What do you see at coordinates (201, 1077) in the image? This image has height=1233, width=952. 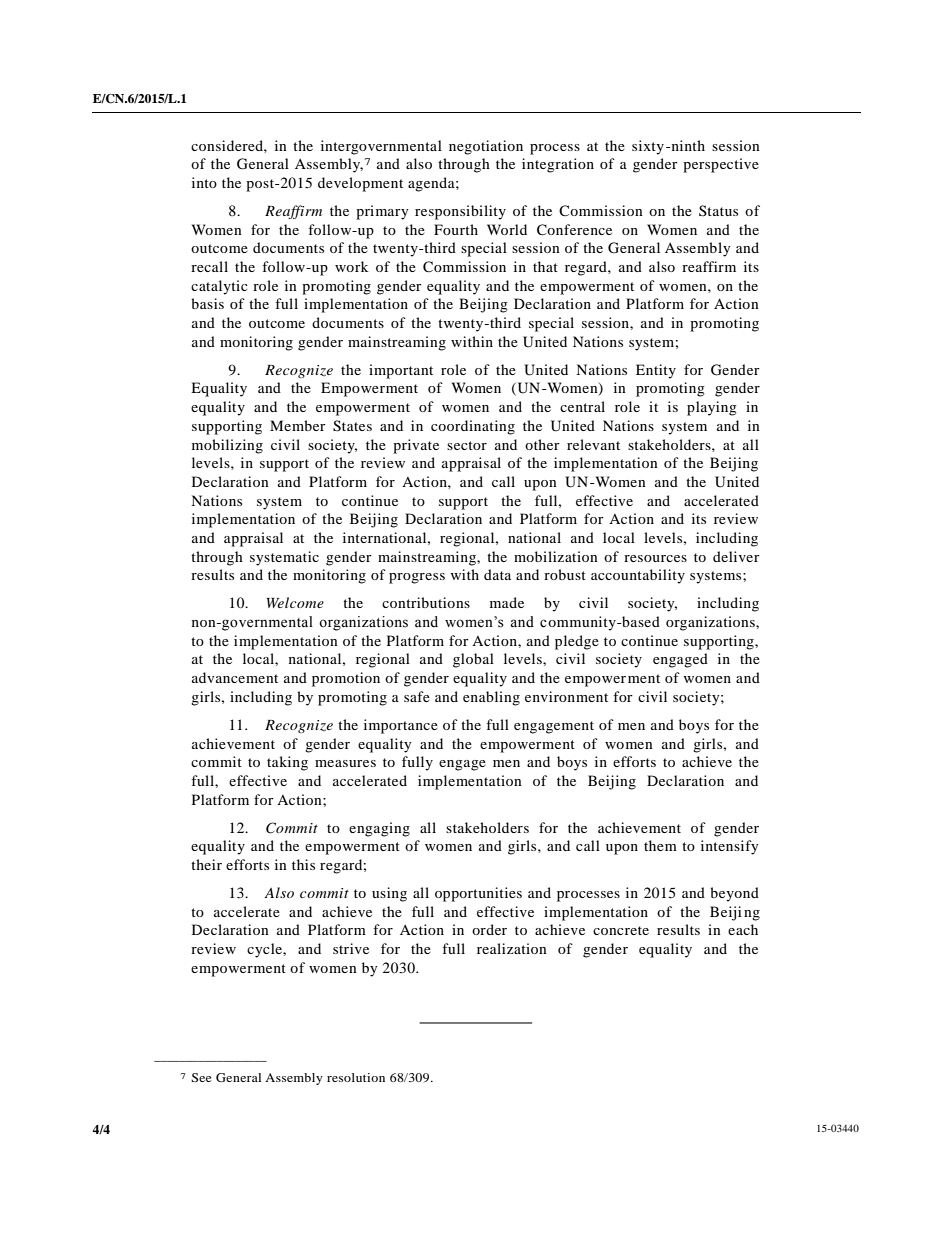 I see `See` at bounding box center [201, 1077].
